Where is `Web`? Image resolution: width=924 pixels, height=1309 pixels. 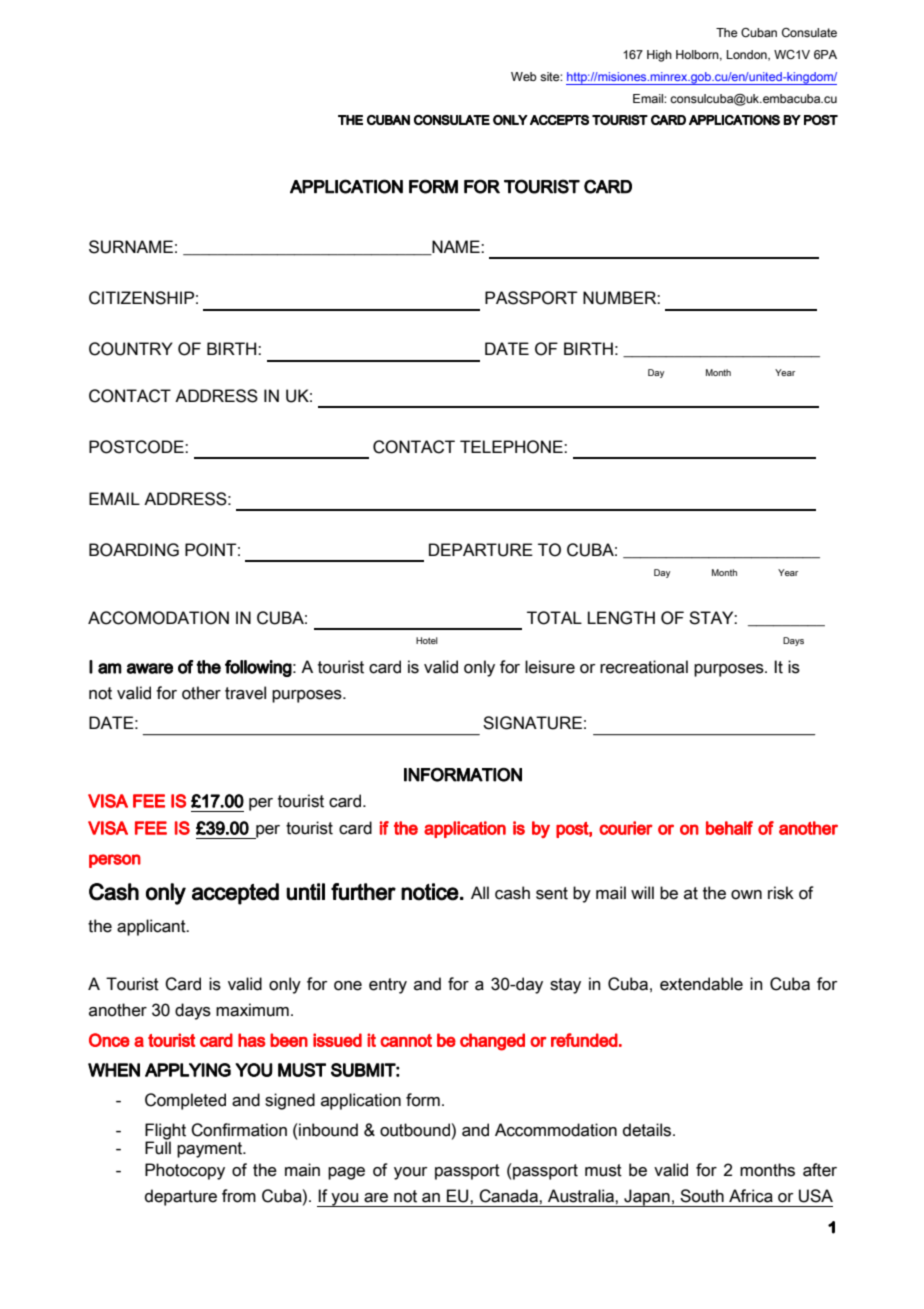
Web is located at coordinates (524, 76).
